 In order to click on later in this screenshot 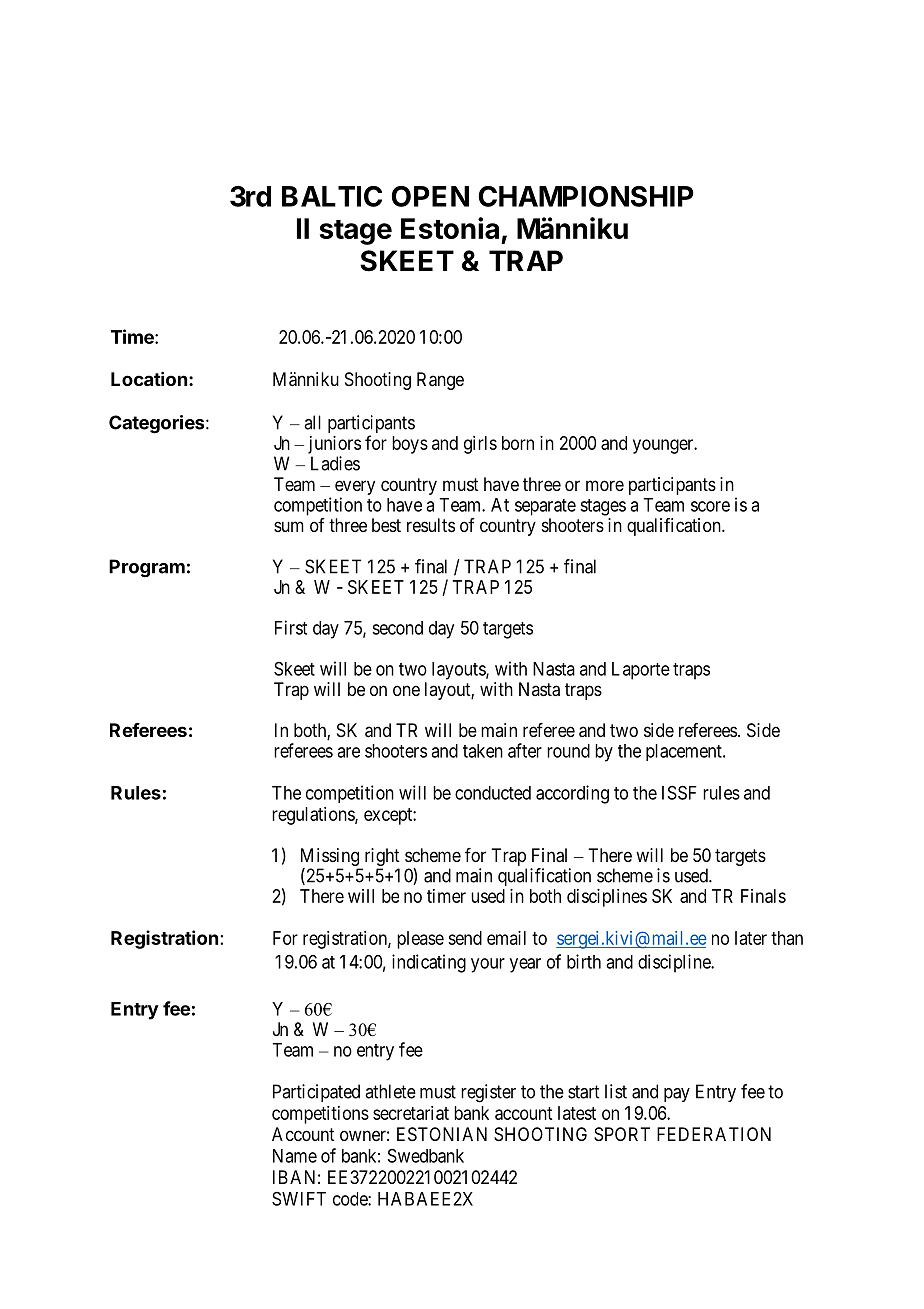, I will do `click(751, 938)`.
